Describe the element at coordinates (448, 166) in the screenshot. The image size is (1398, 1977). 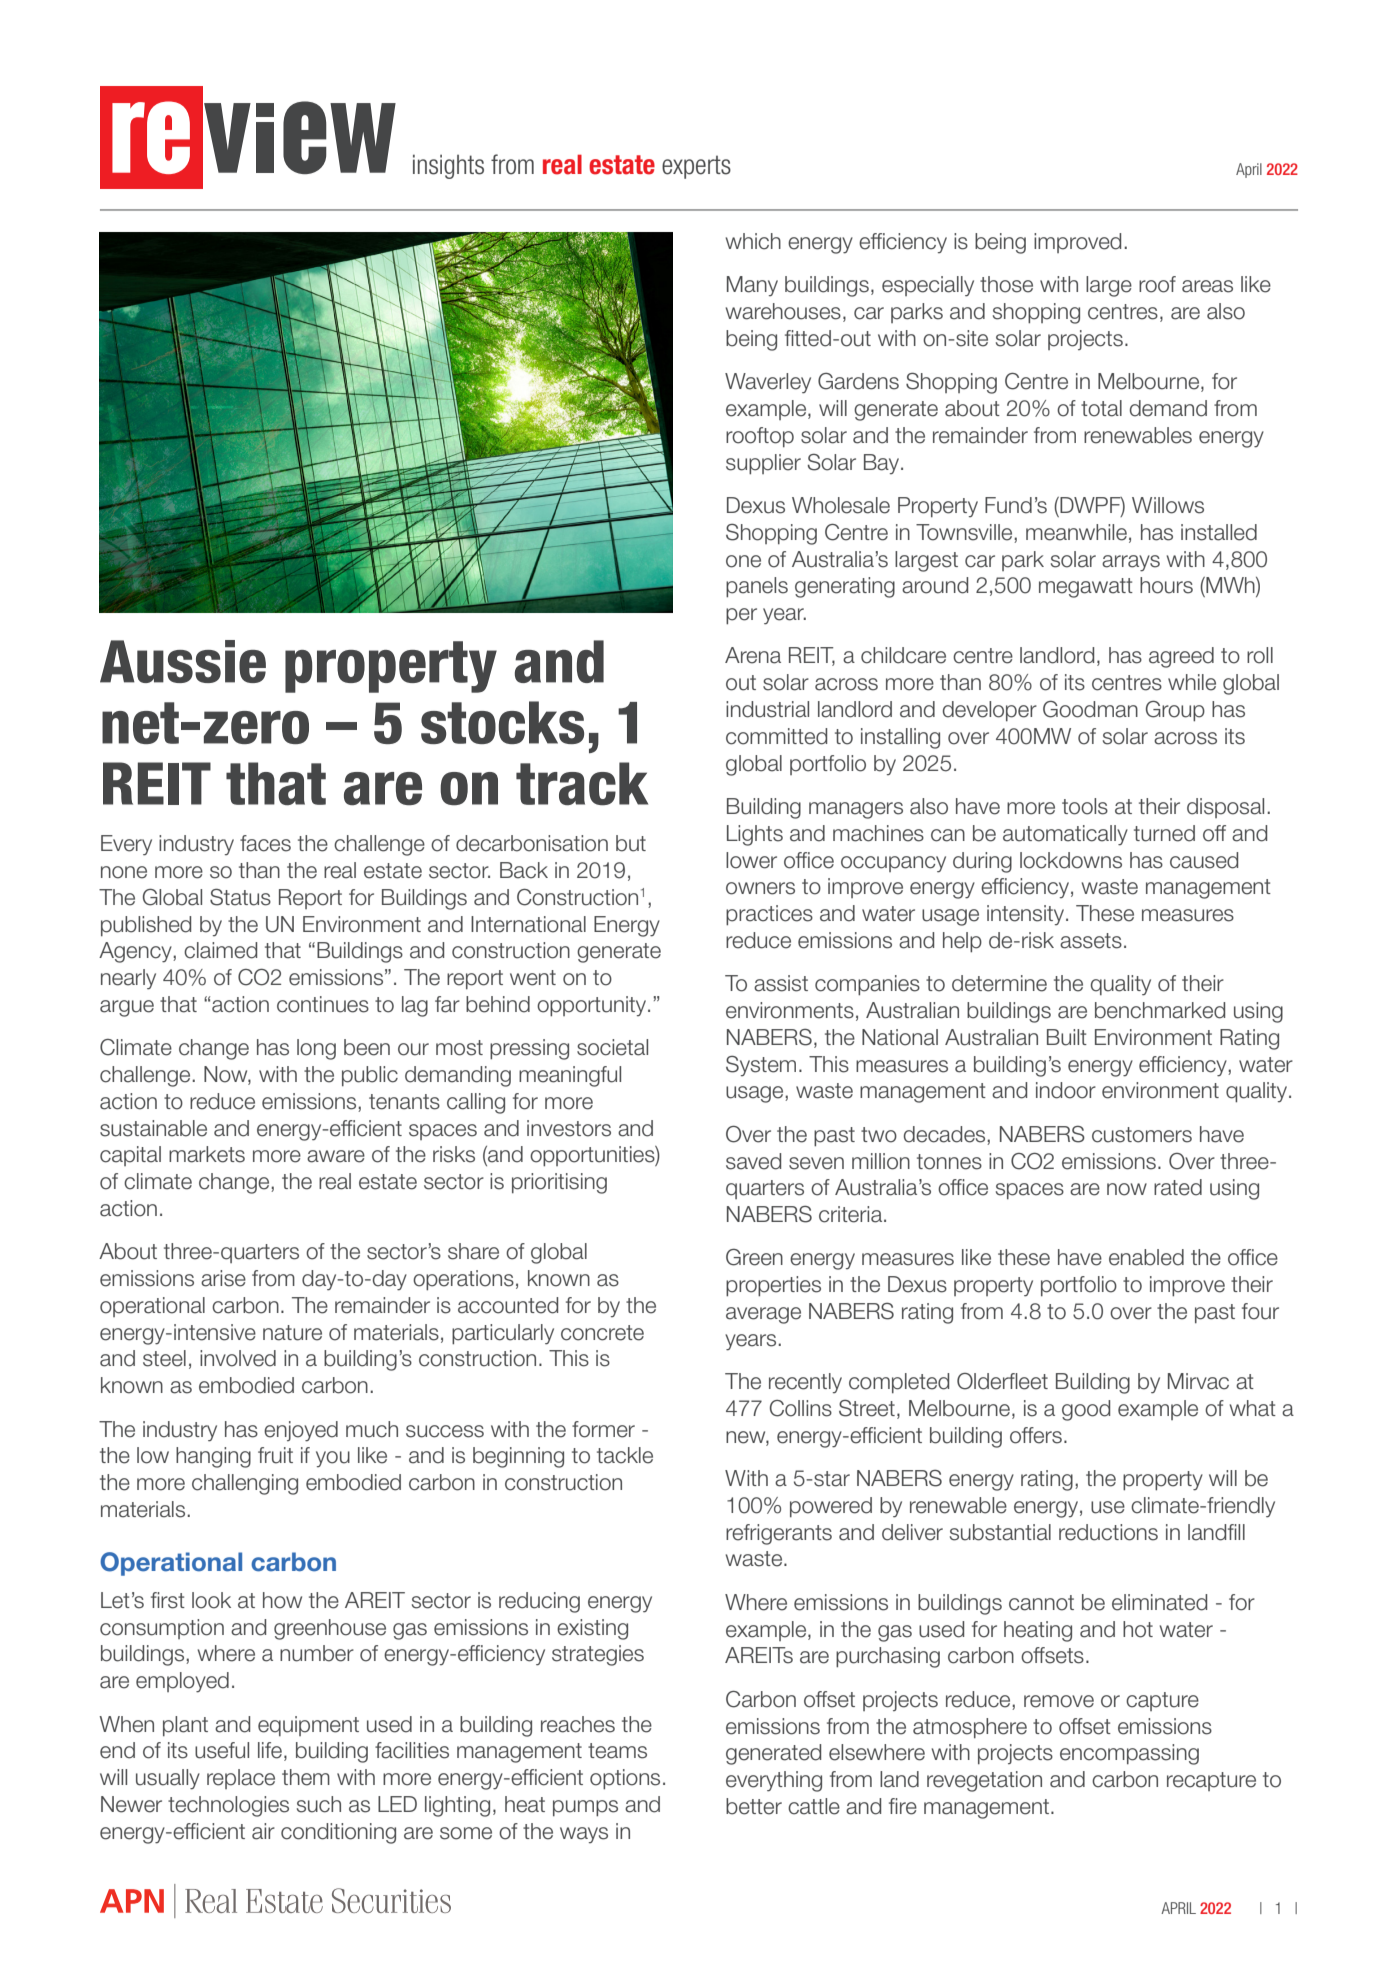
I see `insights` at that location.
